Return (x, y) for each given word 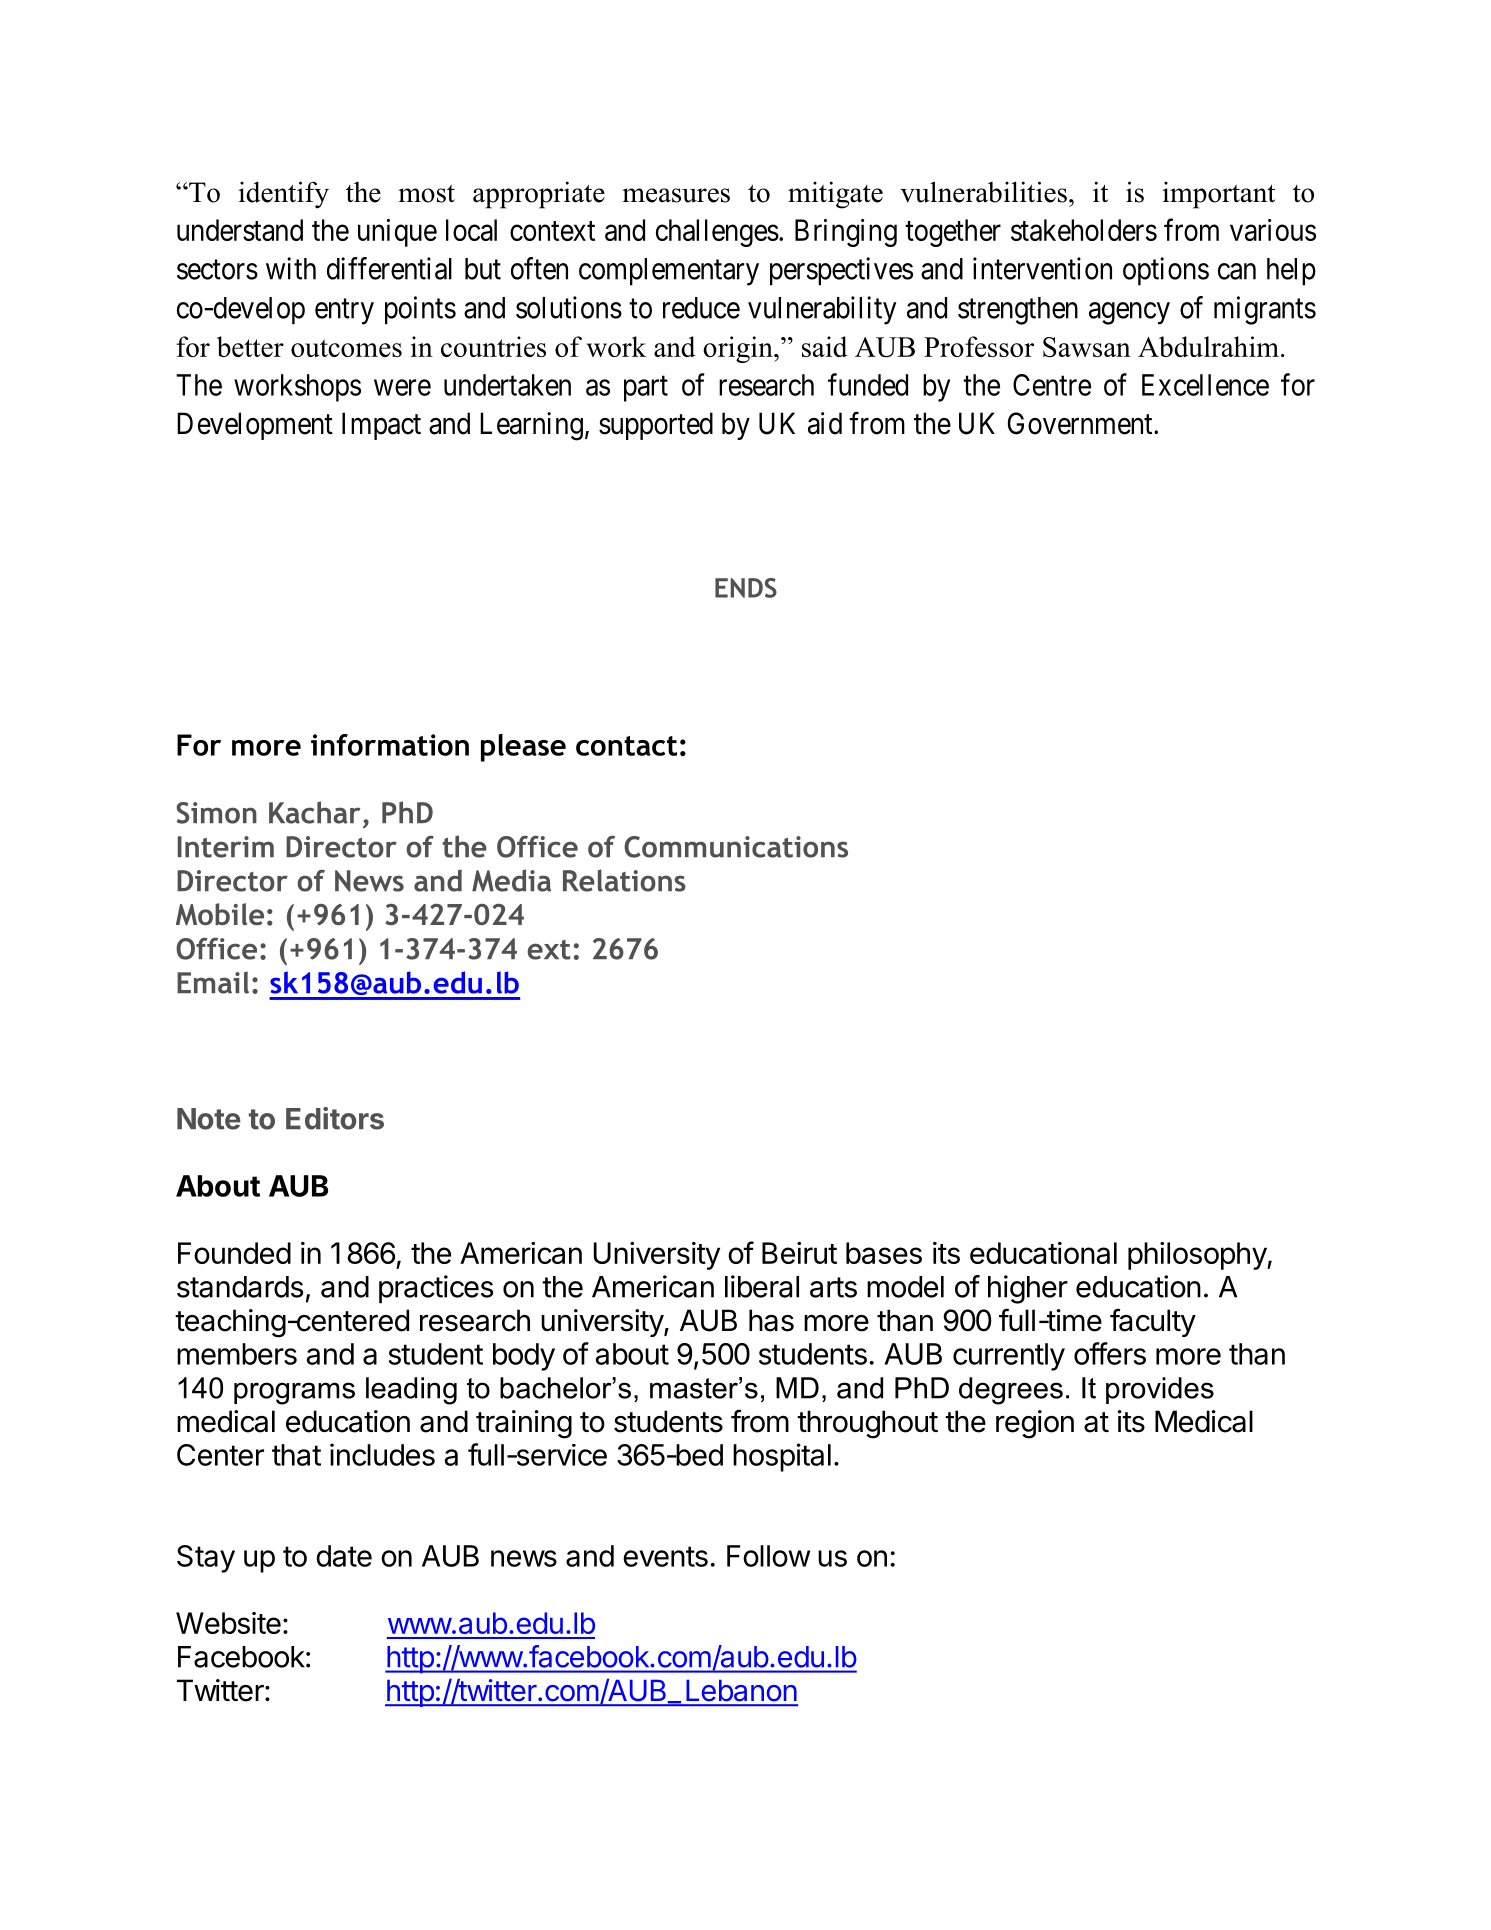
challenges (717, 233)
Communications (736, 847)
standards (240, 1287)
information (390, 745)
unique (397, 233)
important (1219, 195)
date (344, 1556)
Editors (335, 1118)
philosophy (1198, 1256)
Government (1081, 423)
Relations (624, 880)
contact (626, 746)
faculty (1153, 1322)
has (771, 1320)
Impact (381, 426)
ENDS (746, 588)
